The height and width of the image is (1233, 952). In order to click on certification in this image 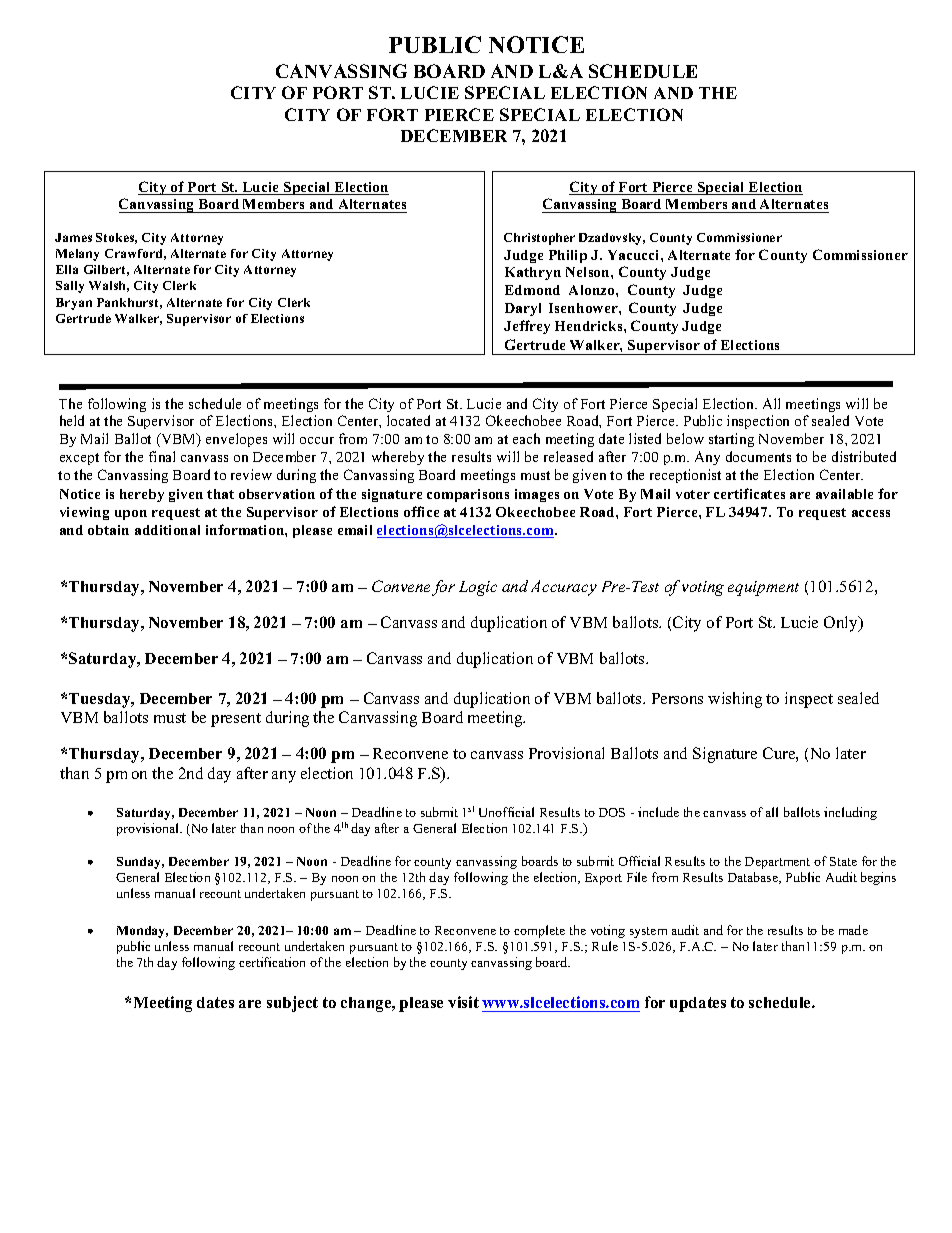, I will do `click(272, 962)`.
